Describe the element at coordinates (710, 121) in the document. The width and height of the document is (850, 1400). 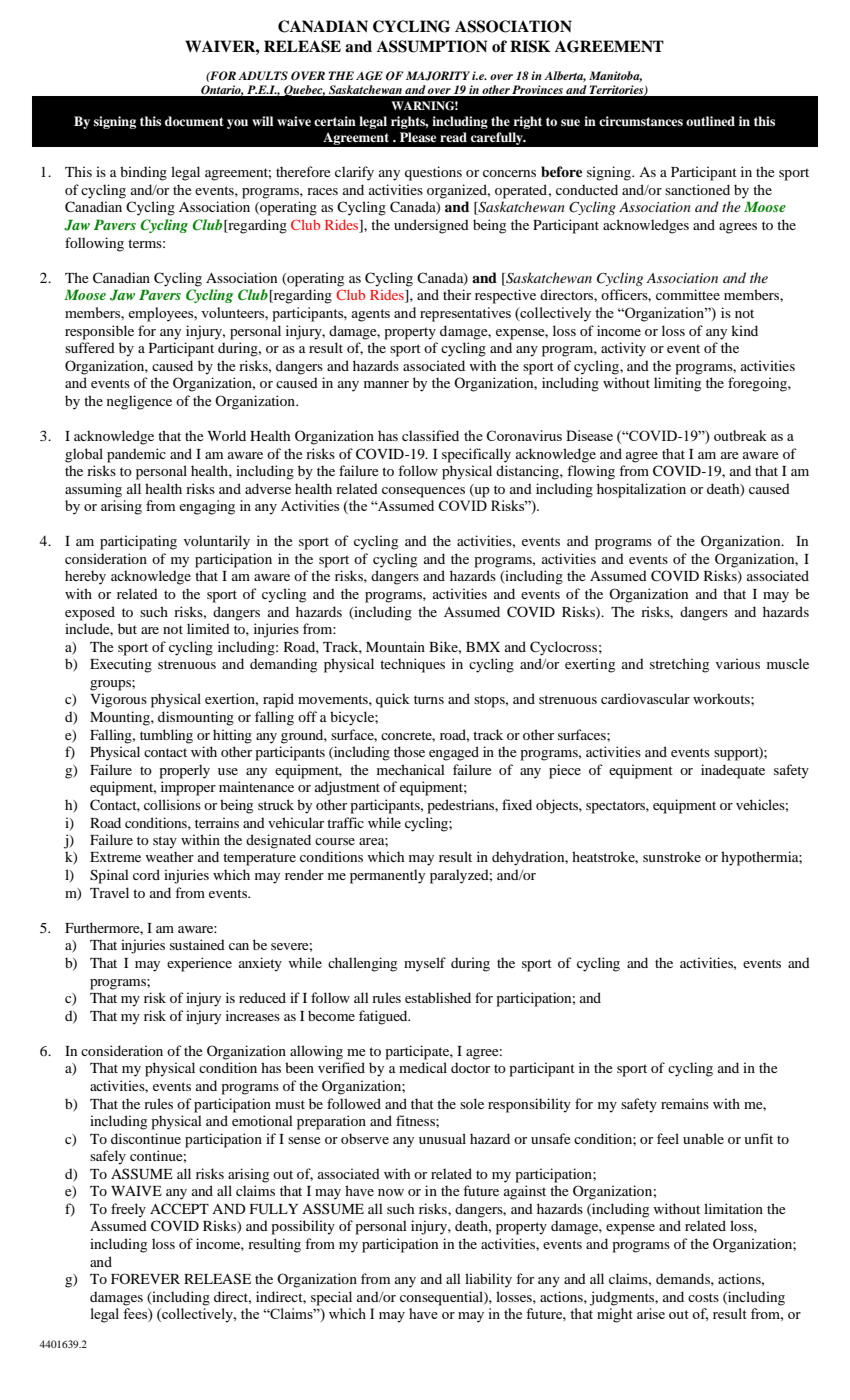
I see `outlined` at that location.
